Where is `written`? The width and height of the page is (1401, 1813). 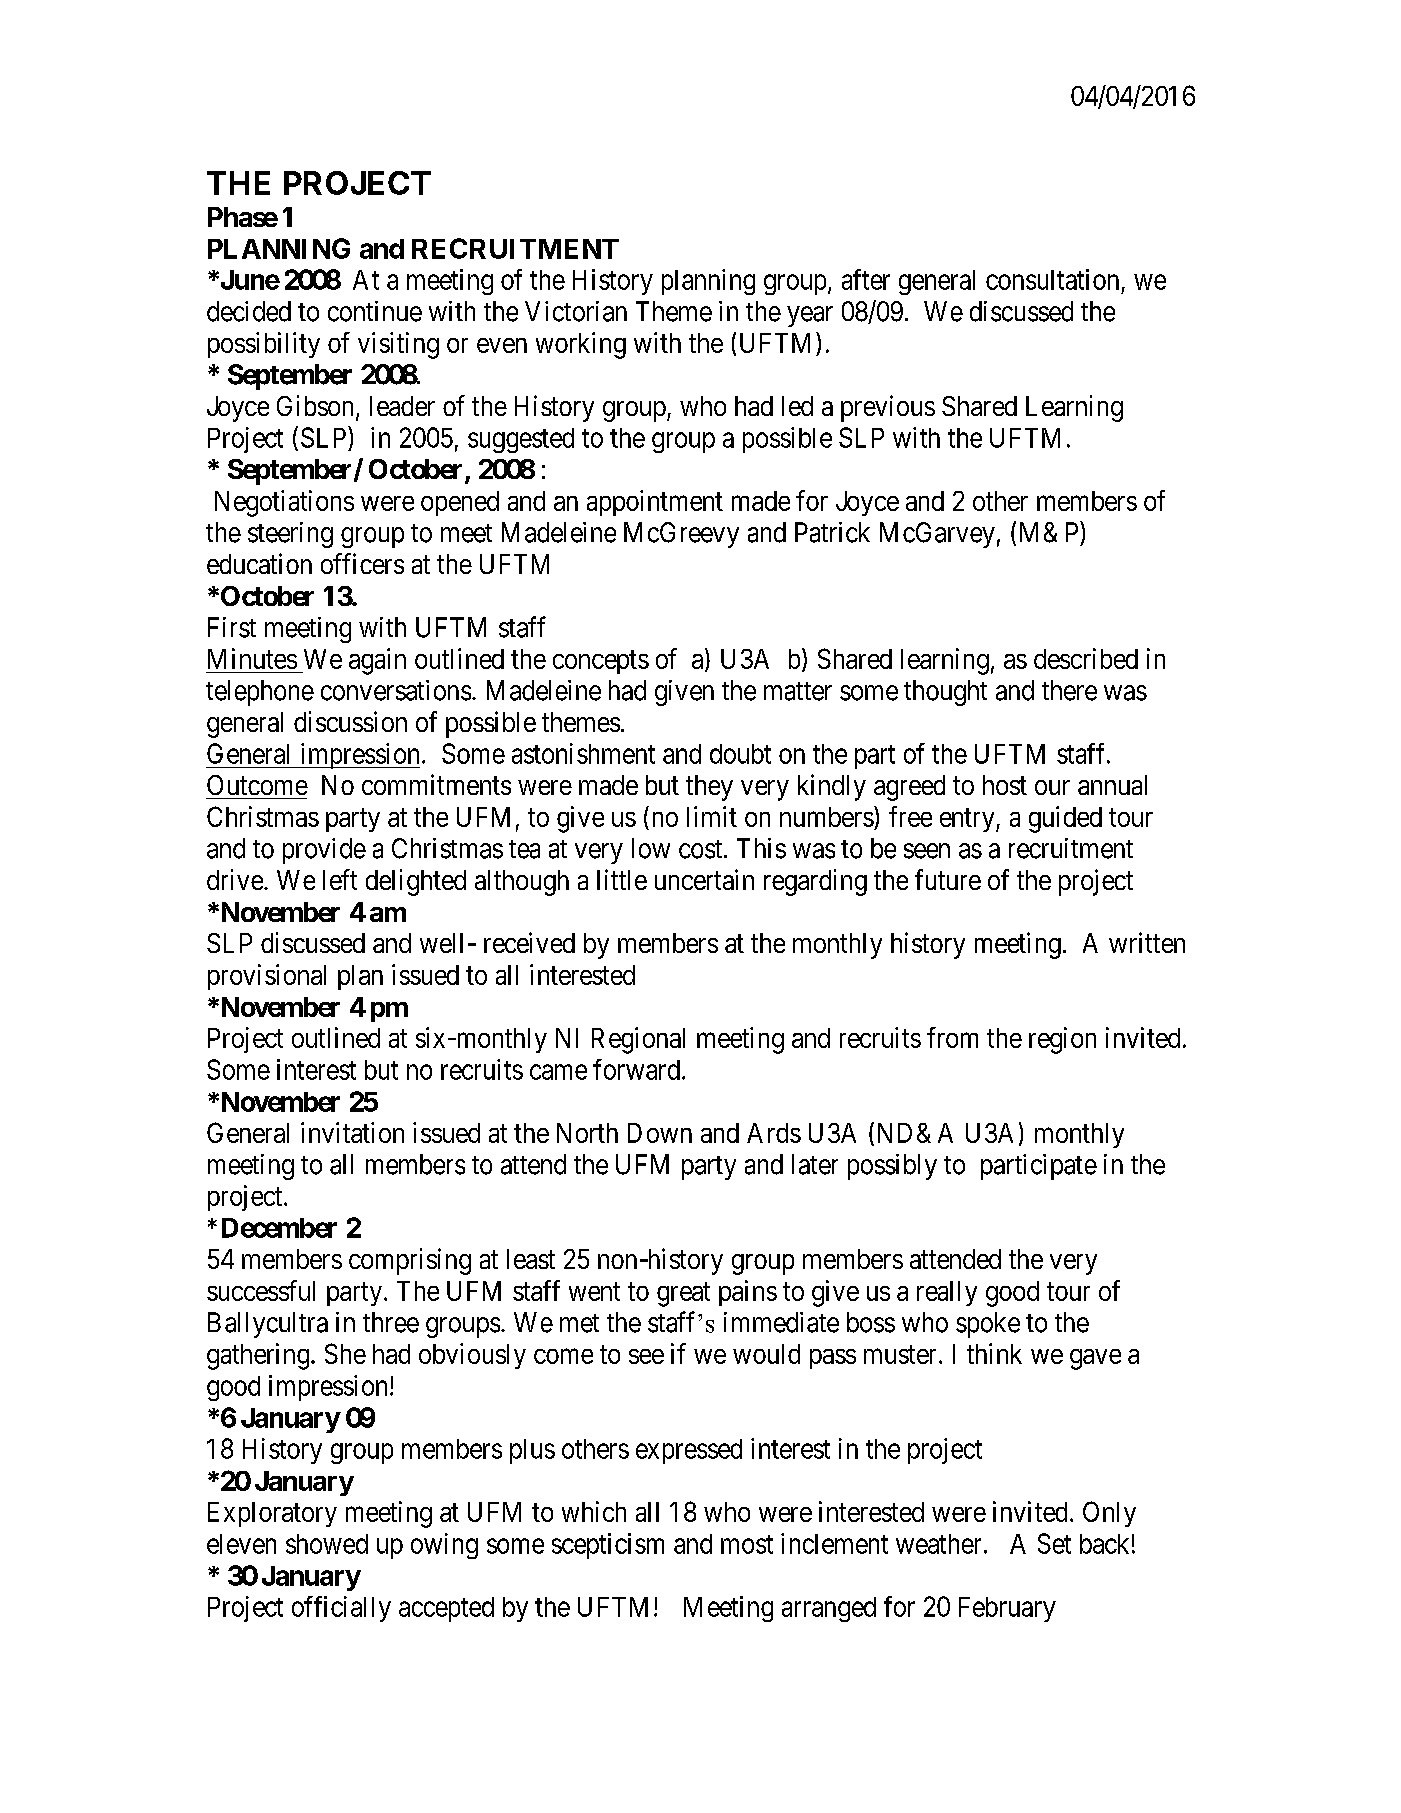
written is located at coordinates (1147, 942).
